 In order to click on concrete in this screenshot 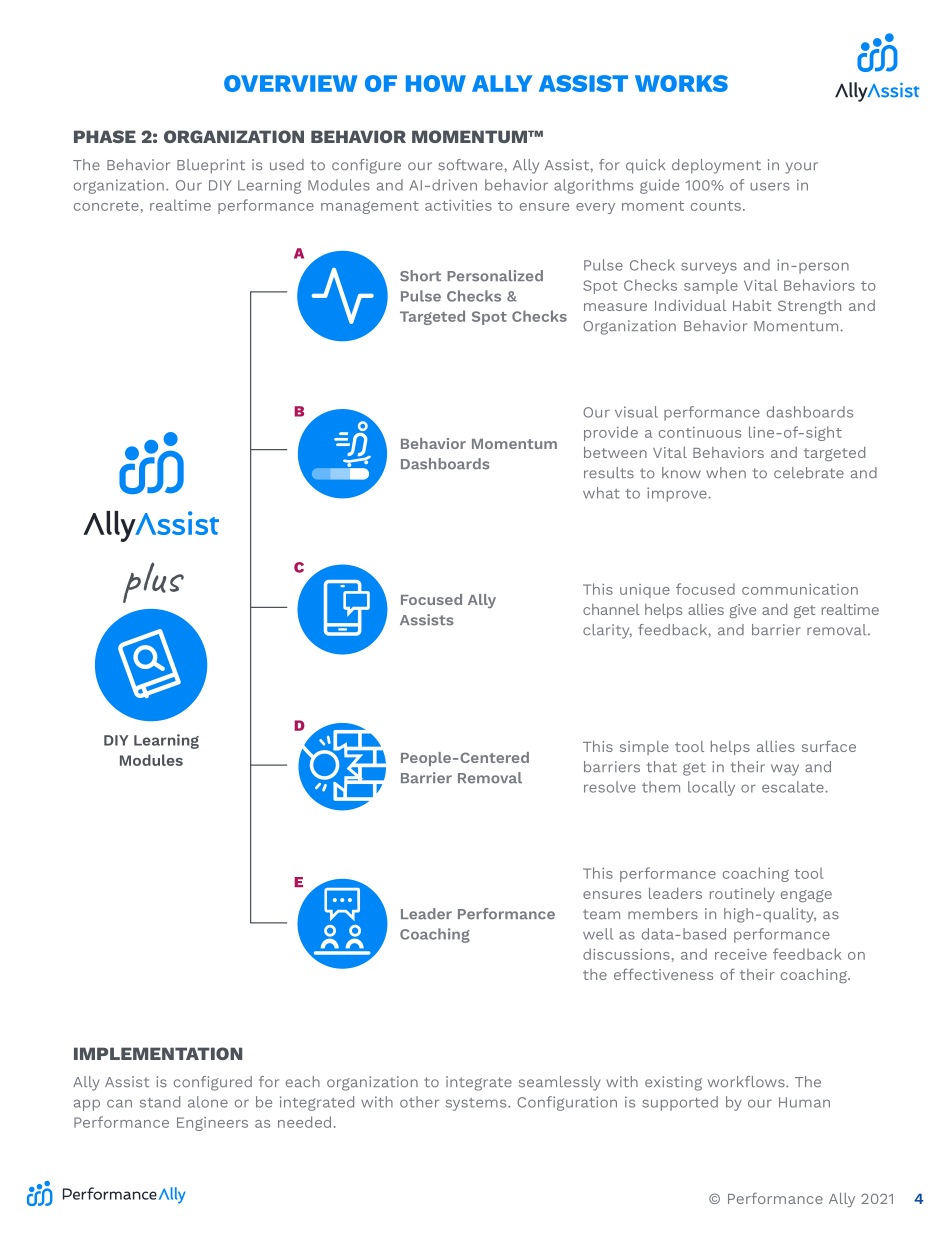, I will do `click(106, 206)`.
